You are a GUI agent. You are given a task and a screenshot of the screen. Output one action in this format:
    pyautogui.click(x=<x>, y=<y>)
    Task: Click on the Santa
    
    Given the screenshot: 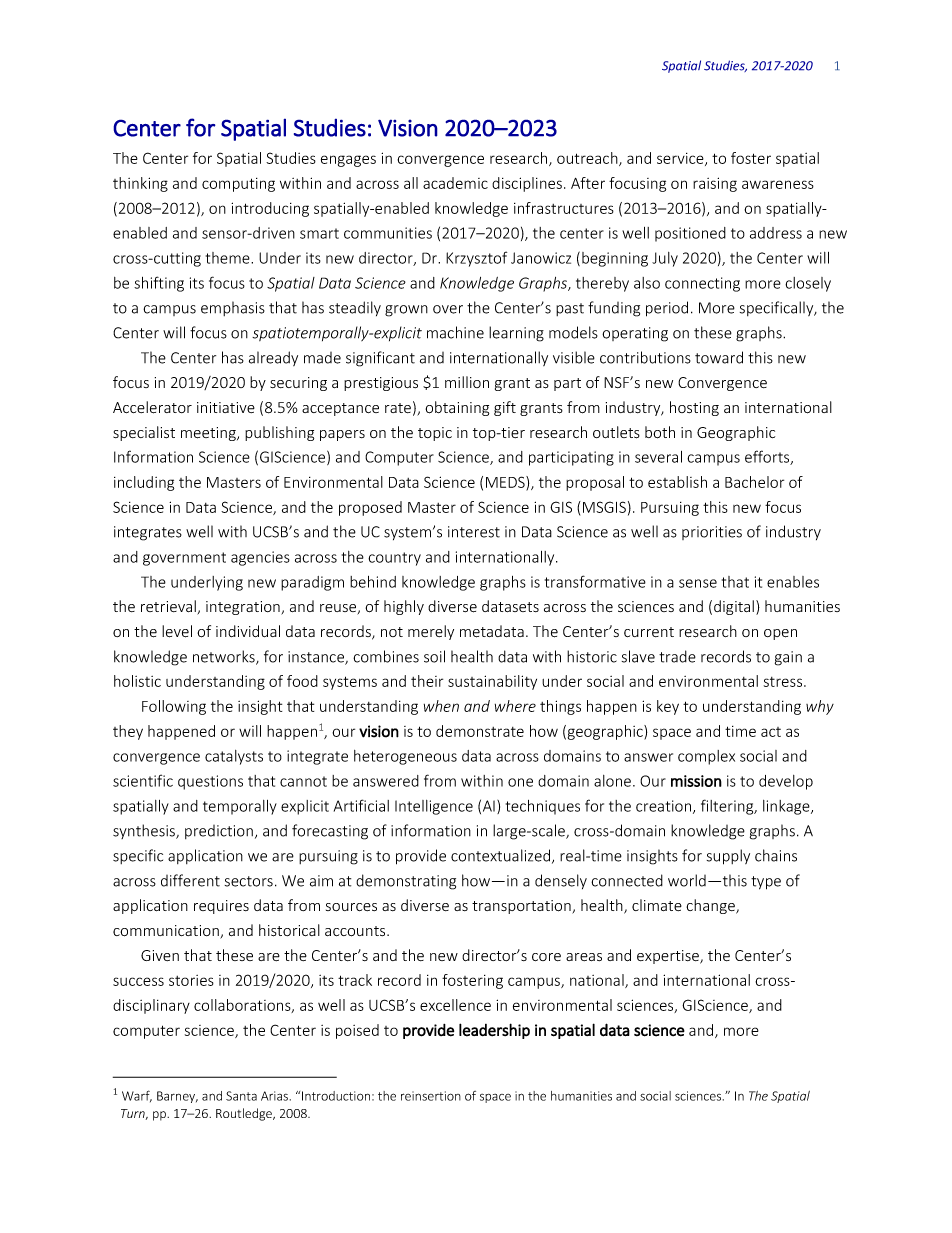 What is the action you would take?
    pyautogui.click(x=241, y=1096)
